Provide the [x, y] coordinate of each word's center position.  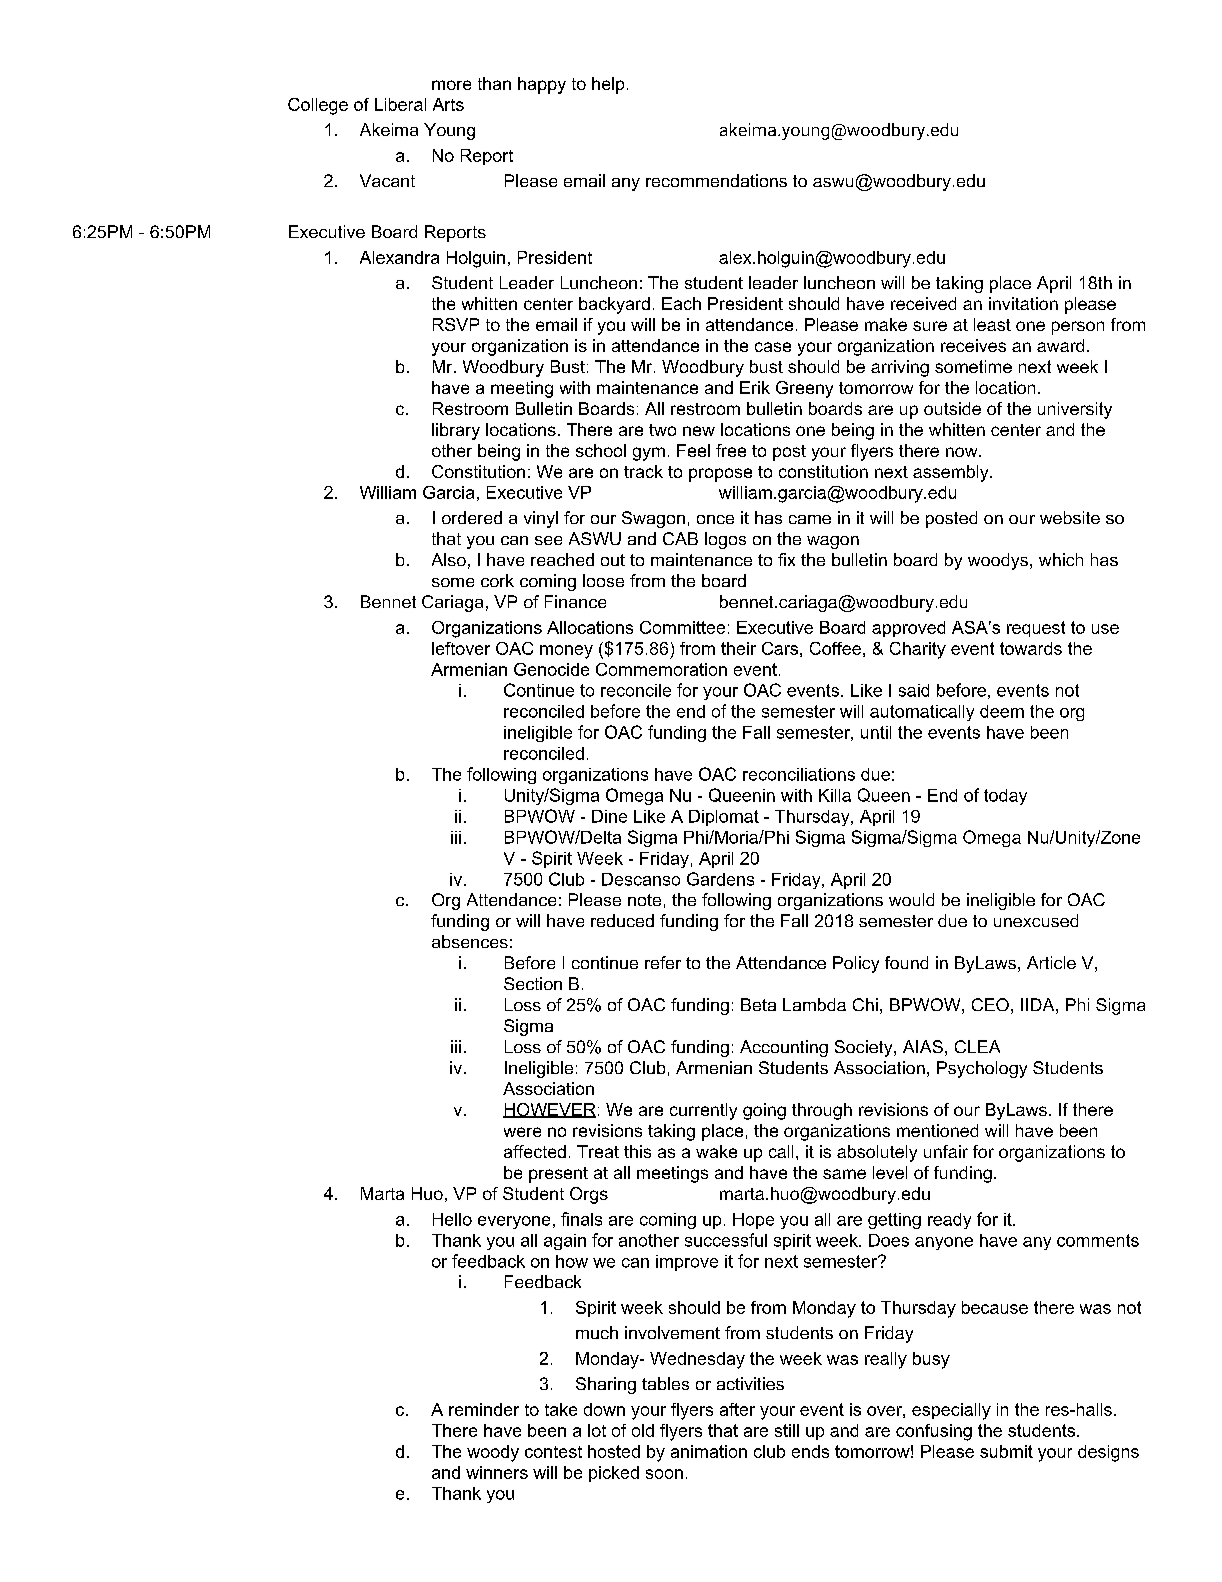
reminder [484, 1409]
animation [709, 1451]
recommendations [716, 180]
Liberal [400, 104]
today [1005, 797]
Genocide [551, 669]
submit [1006, 1451]
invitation [1023, 303]
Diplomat [724, 818]
